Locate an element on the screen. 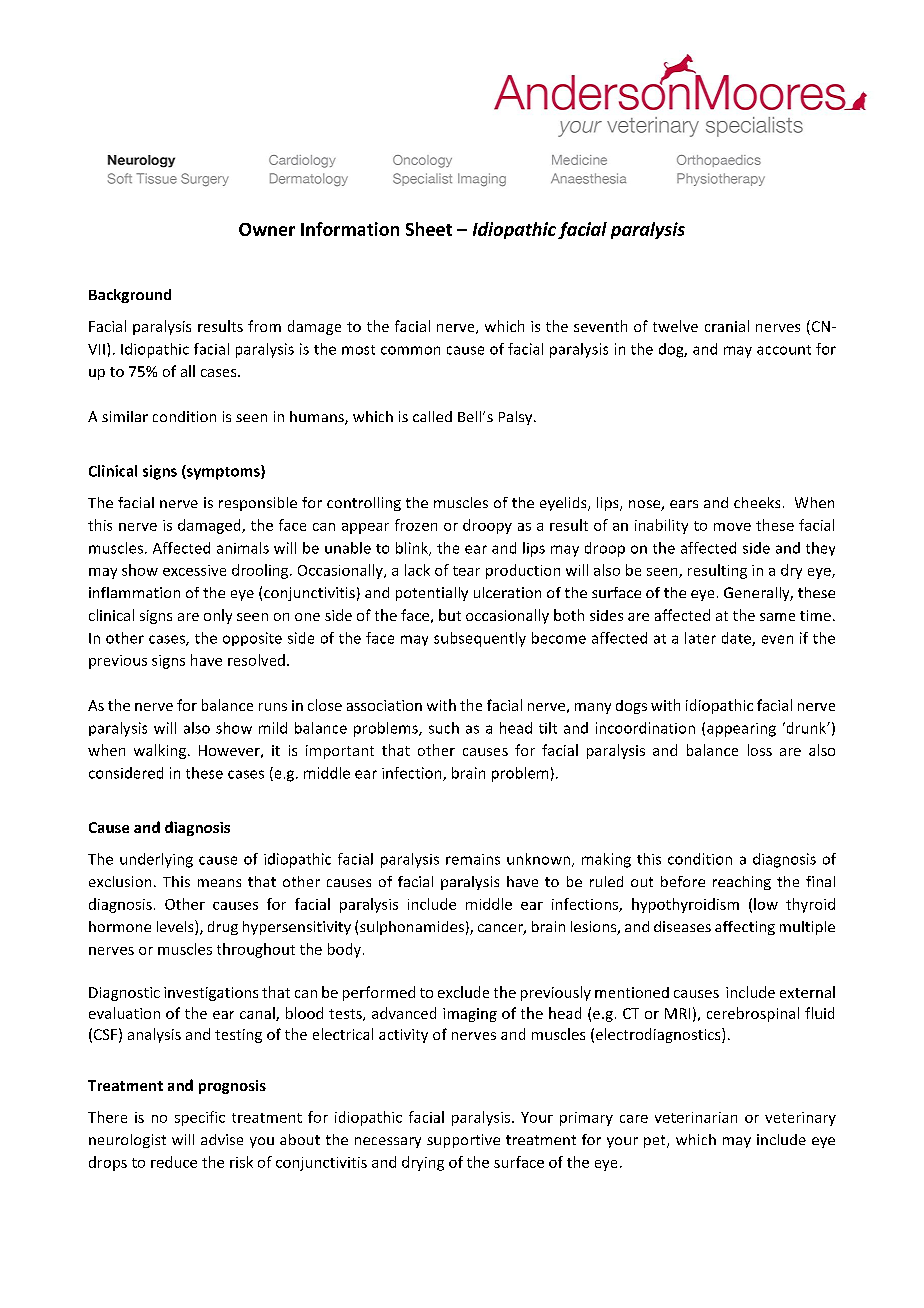  loss is located at coordinates (760, 750).
